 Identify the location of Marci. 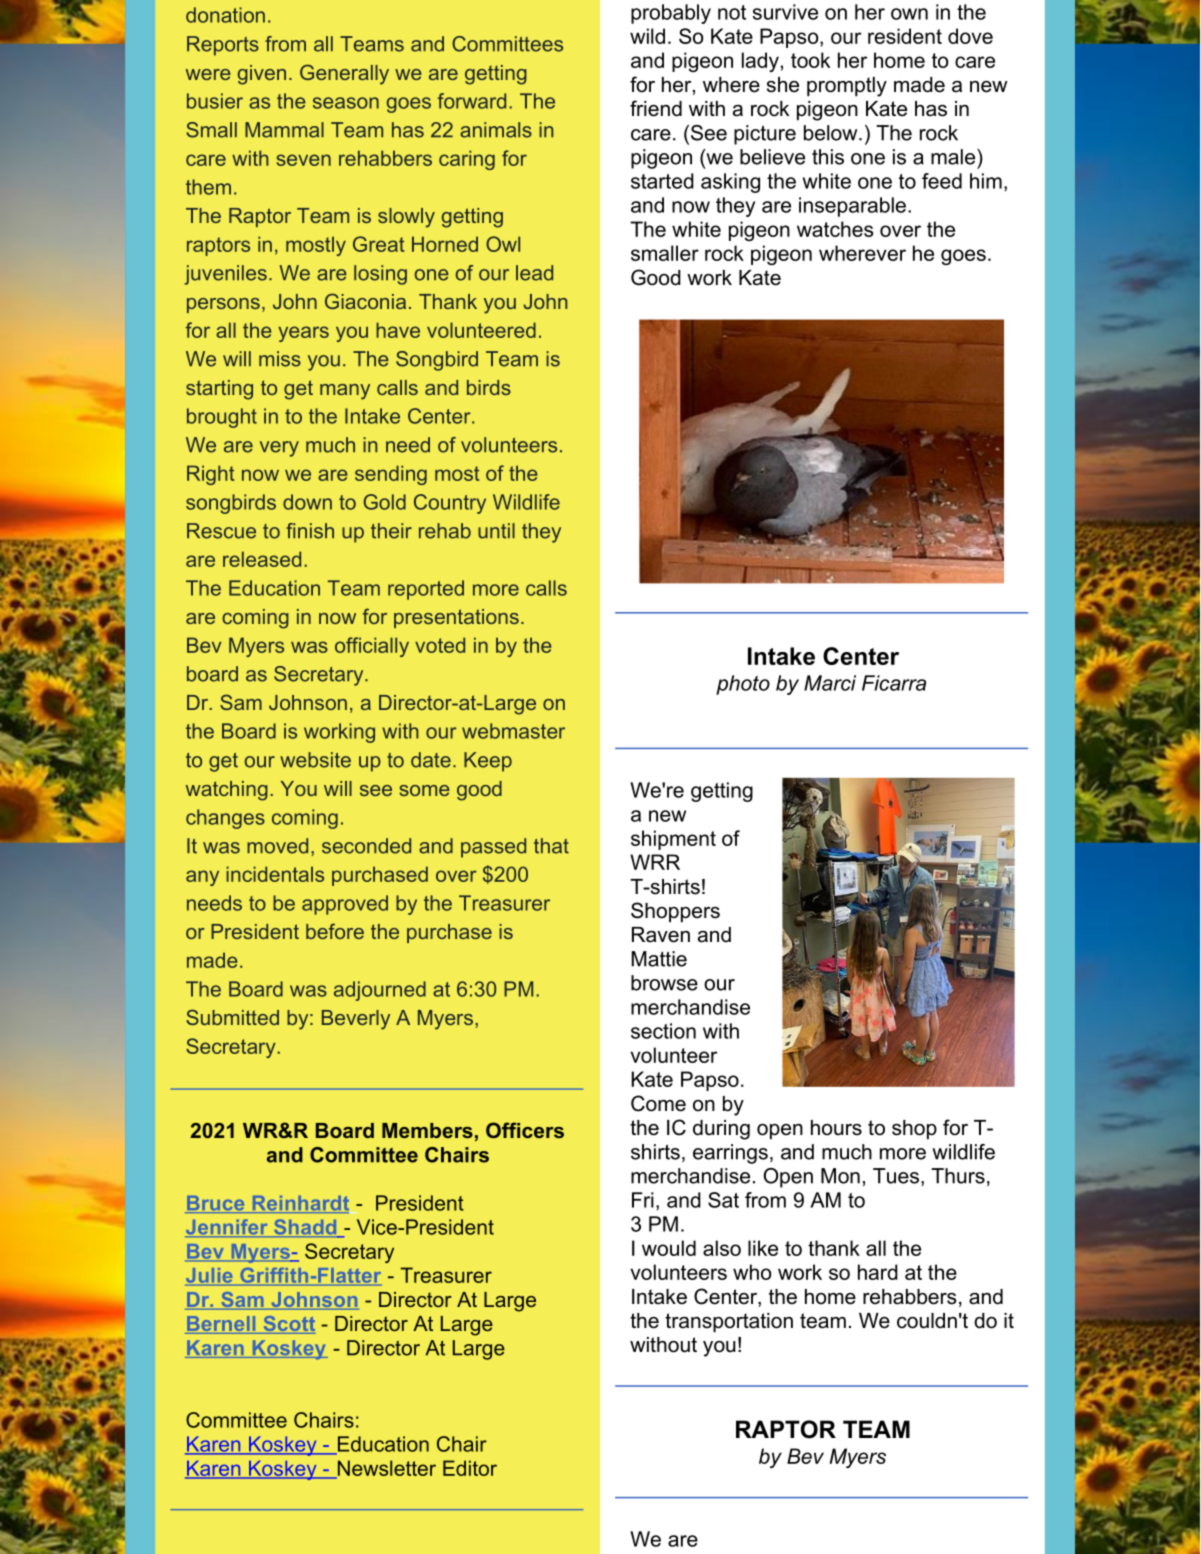
(830, 683).
